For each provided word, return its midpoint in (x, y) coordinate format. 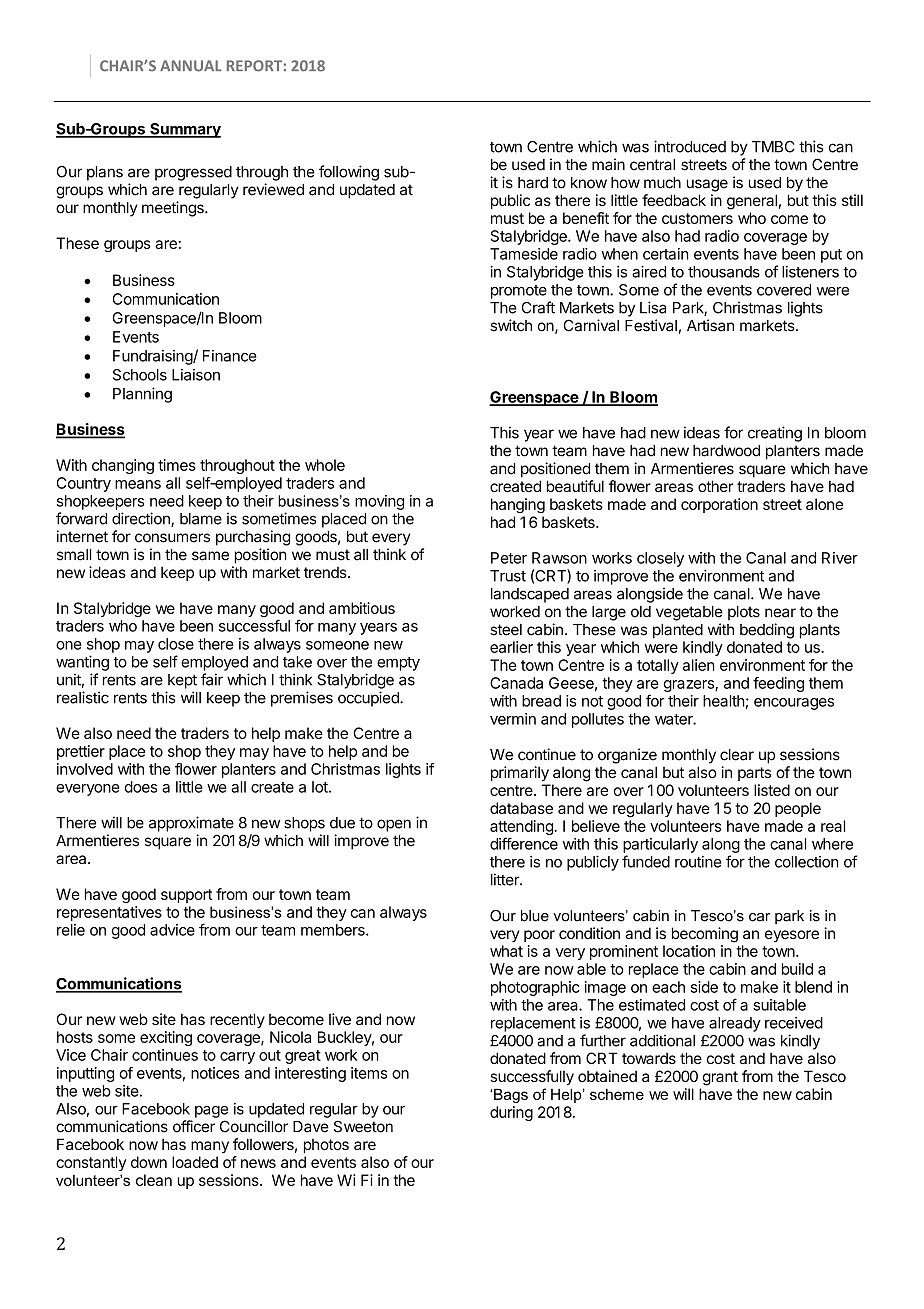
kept (182, 681)
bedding (767, 631)
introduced (690, 146)
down (149, 1162)
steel (506, 630)
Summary (184, 130)
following (349, 173)
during (511, 1113)
